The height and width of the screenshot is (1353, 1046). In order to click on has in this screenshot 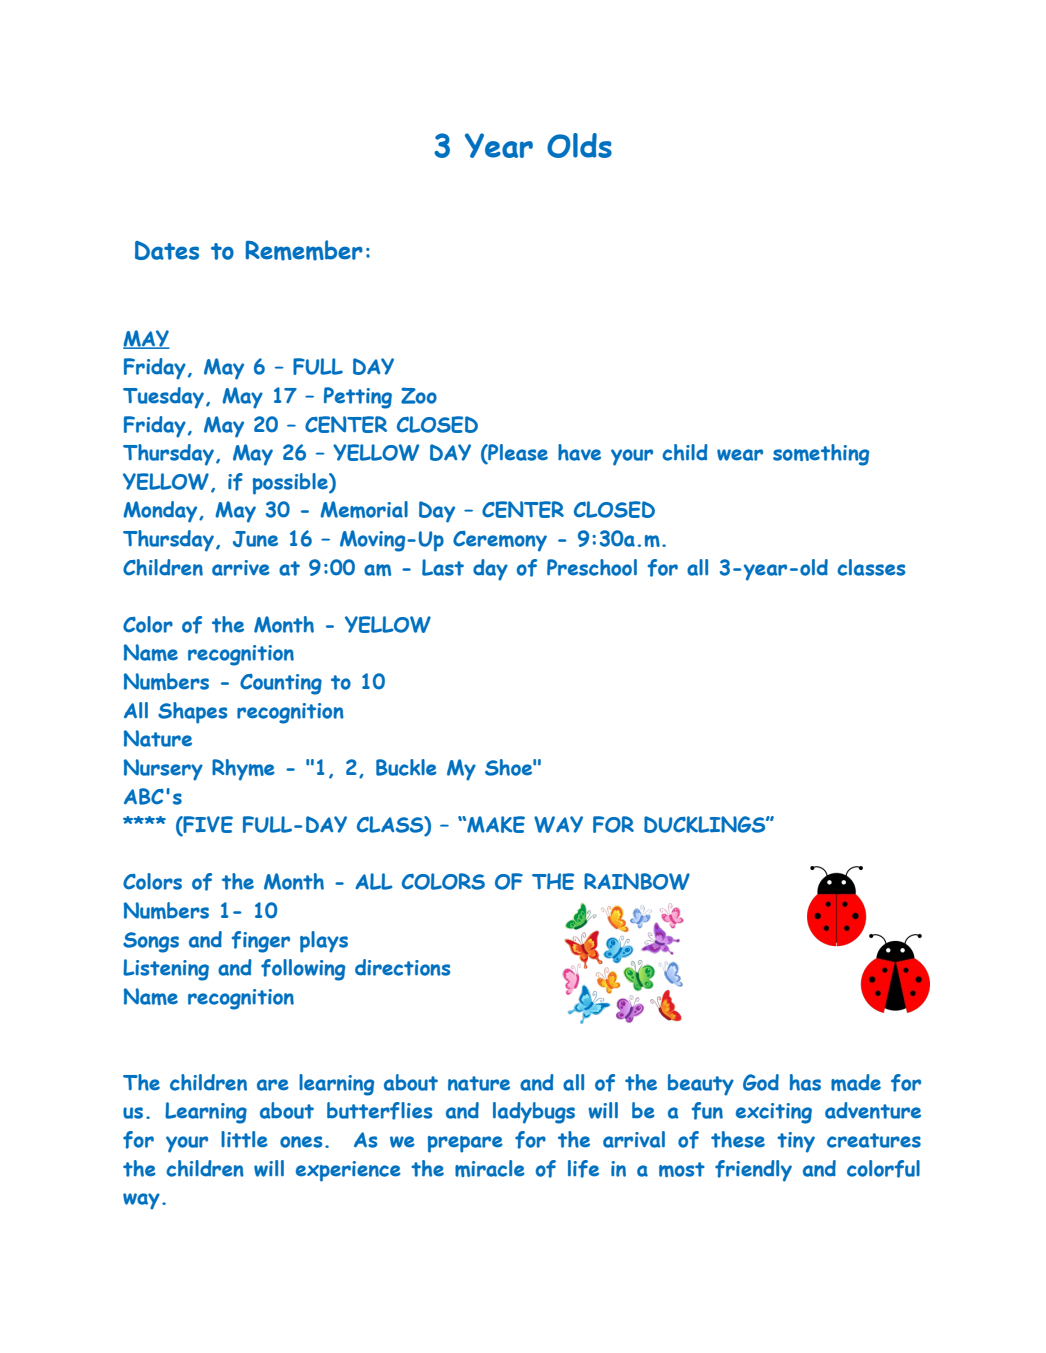, I will do `click(805, 1082)`.
